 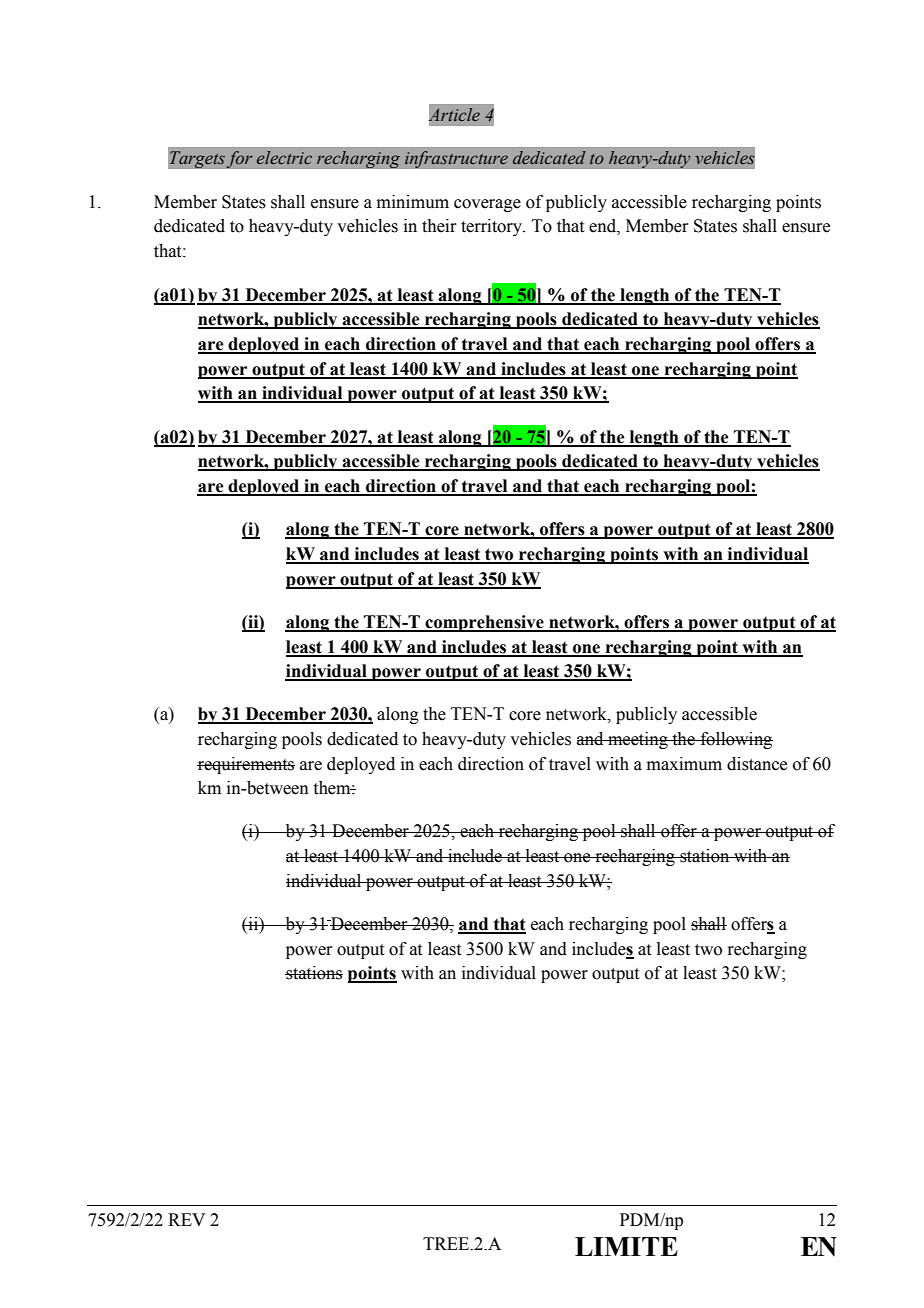 I want to click on territory, so click(x=493, y=227).
